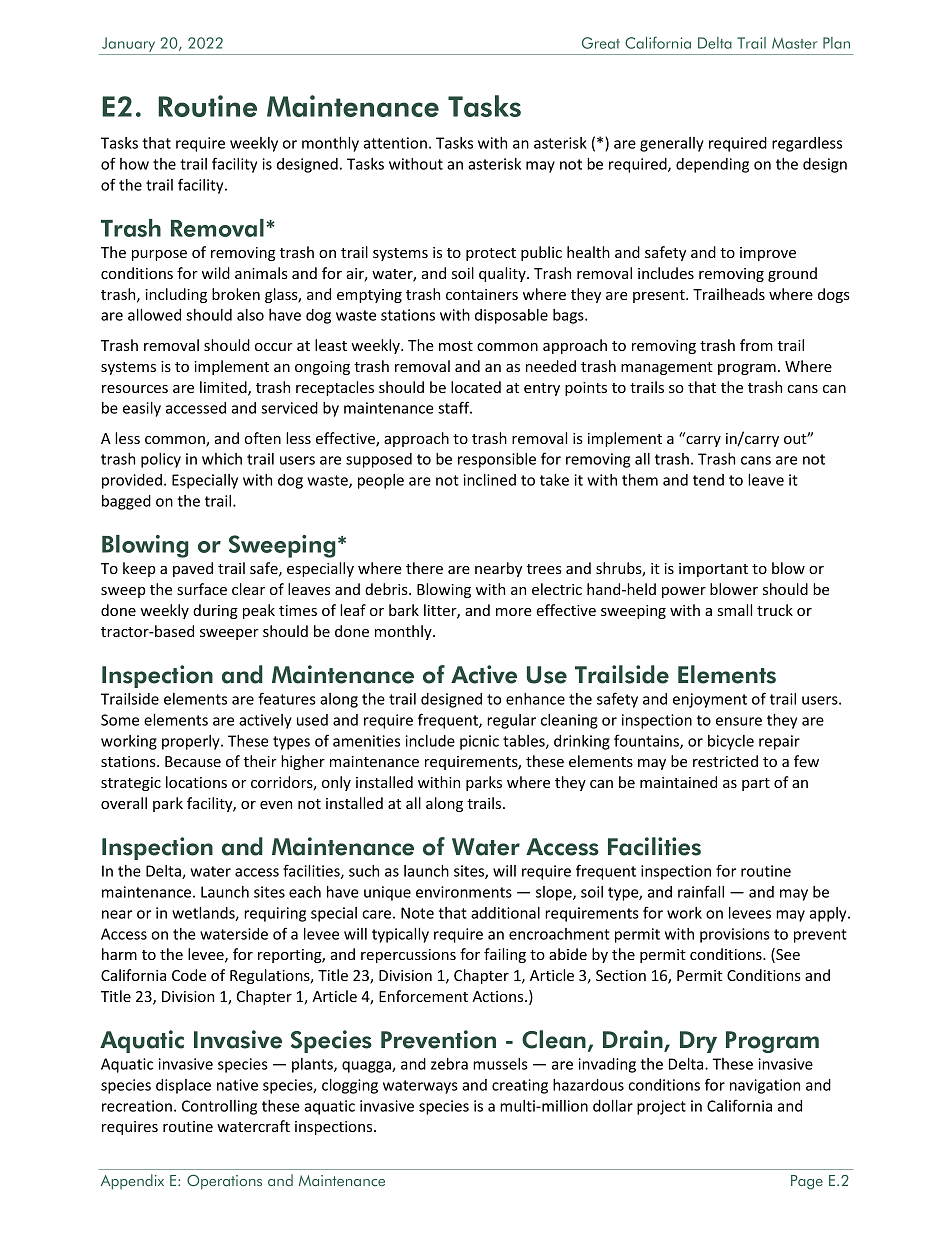 This image has height=1233, width=952. Describe the element at coordinates (192, 742) in the image. I see `properly` at that location.
